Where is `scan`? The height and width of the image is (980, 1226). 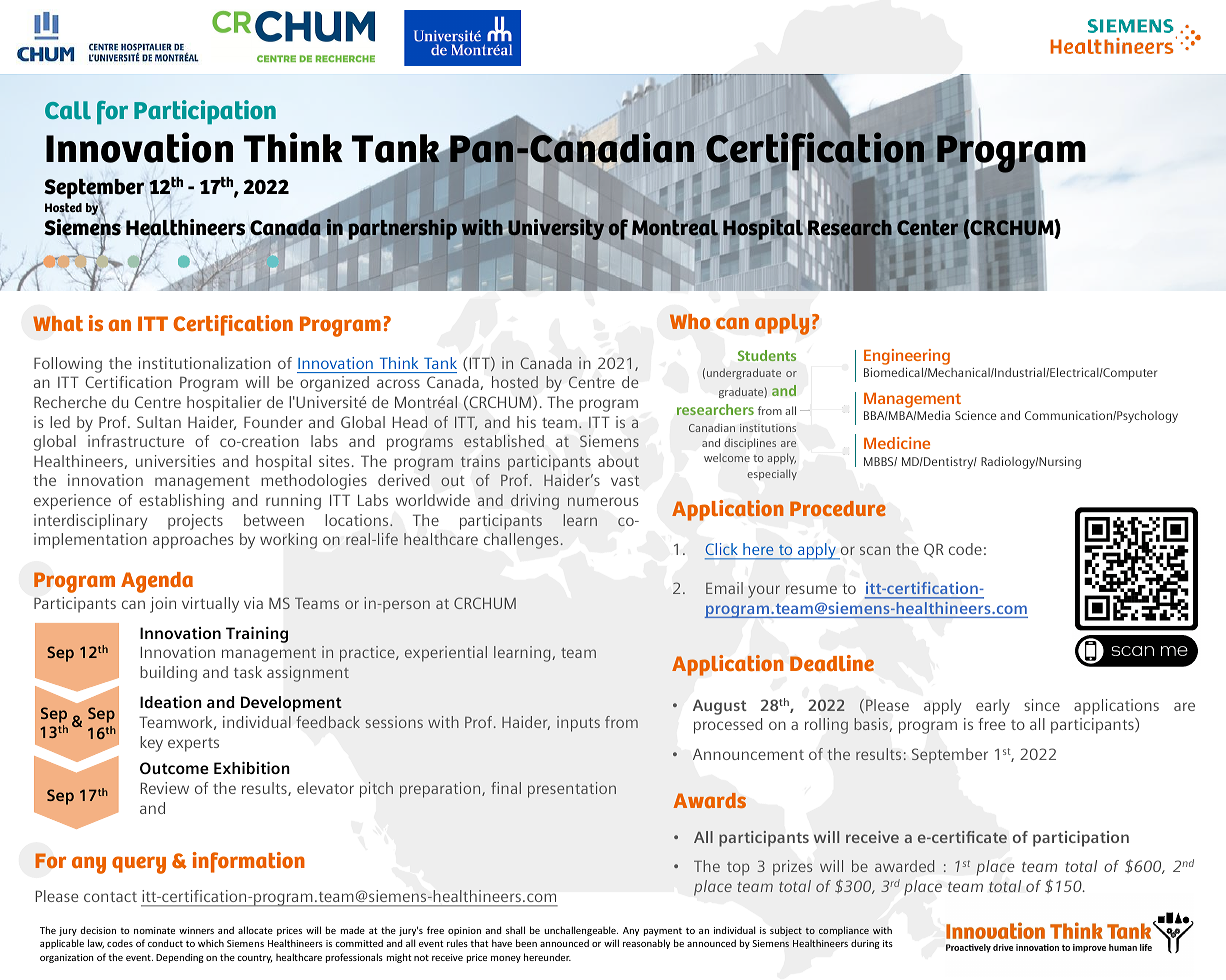 scan is located at coordinates (875, 550).
